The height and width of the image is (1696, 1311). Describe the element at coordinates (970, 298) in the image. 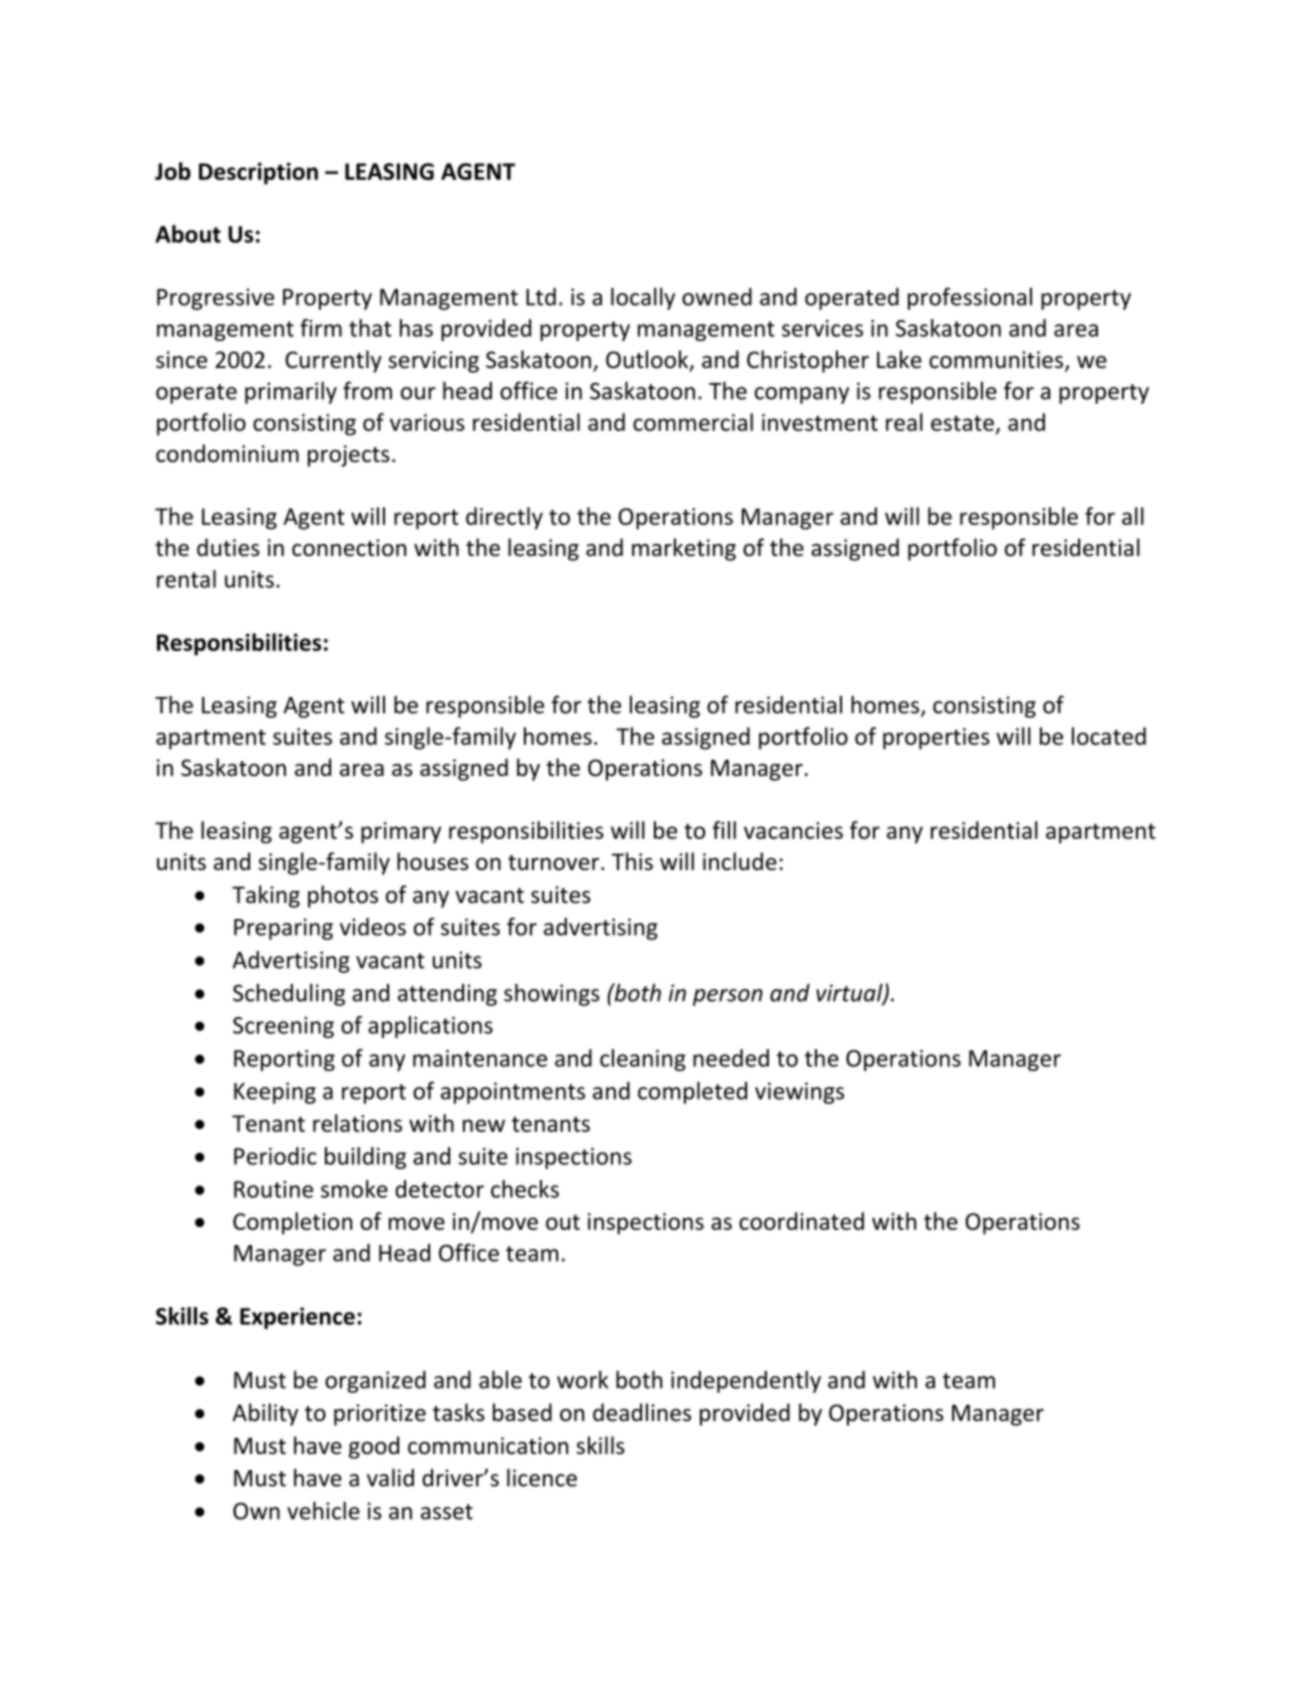

I see `professional` at that location.
